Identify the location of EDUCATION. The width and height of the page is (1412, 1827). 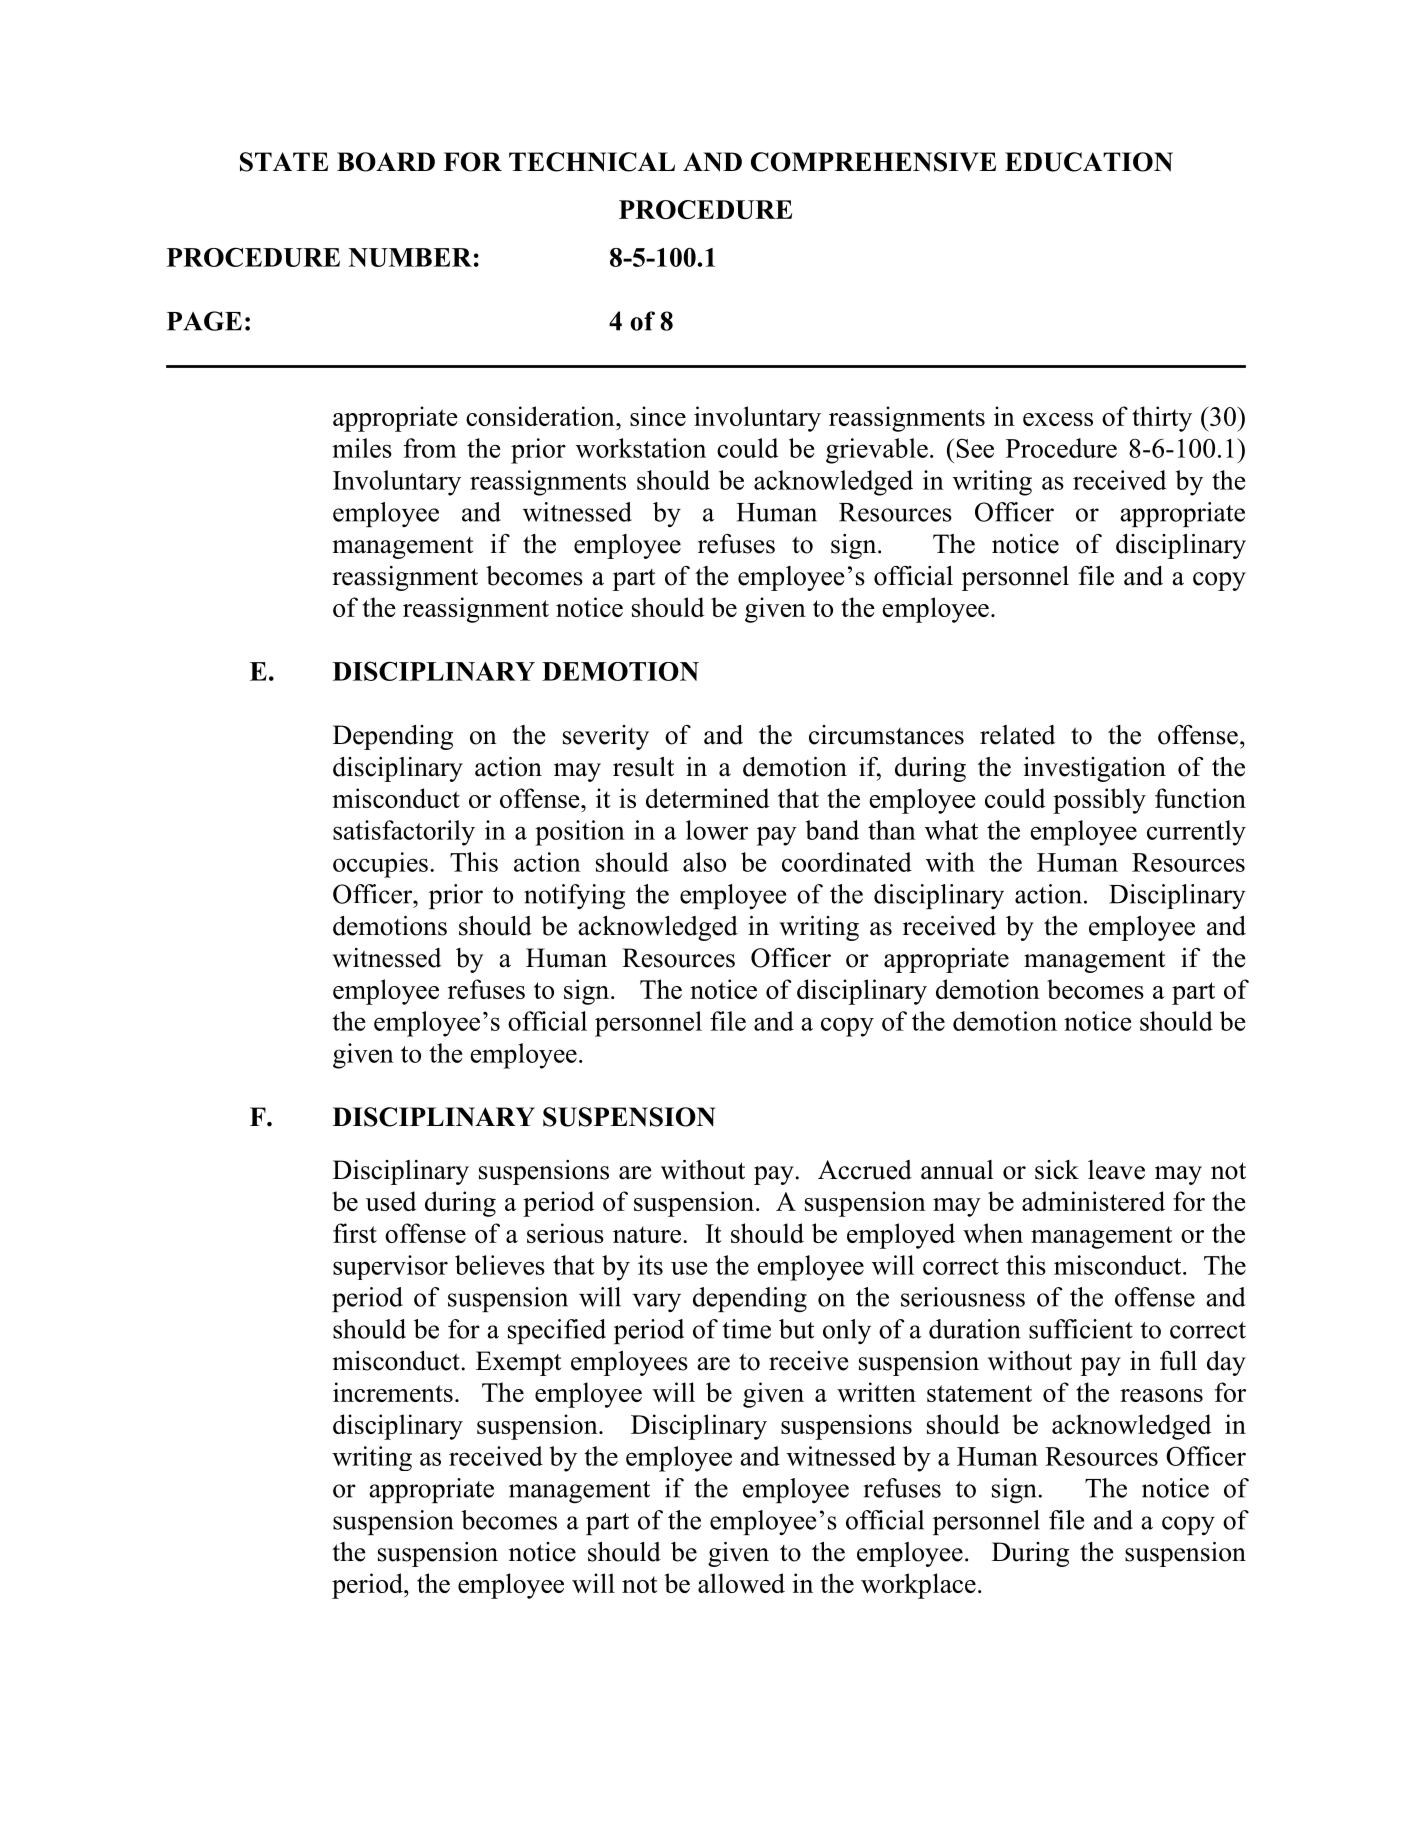
(1089, 162).
